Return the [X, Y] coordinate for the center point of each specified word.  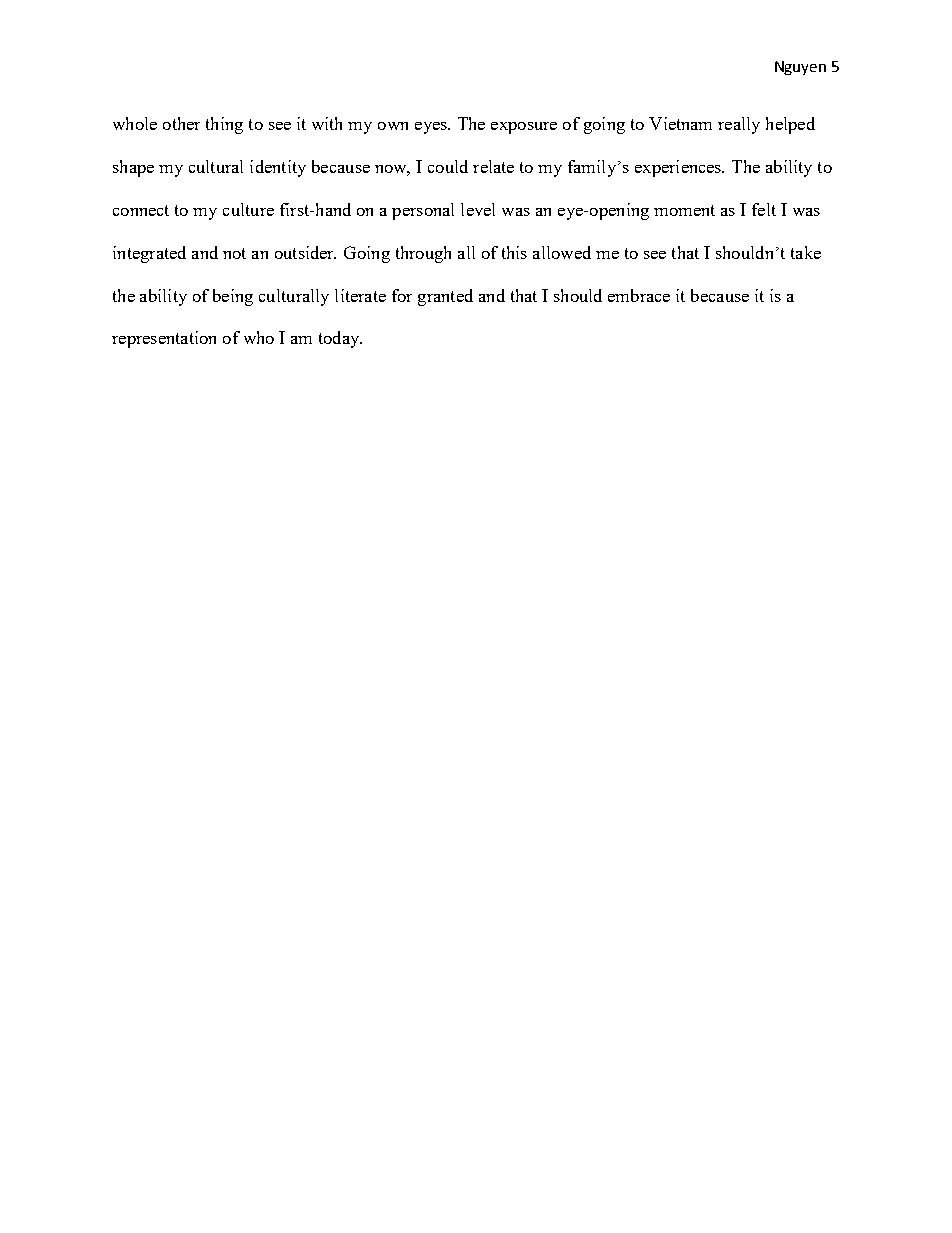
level [478, 209]
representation [164, 339]
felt [764, 209]
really [739, 125]
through [423, 254]
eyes [432, 128]
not [234, 253]
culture [248, 209]
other [181, 123]
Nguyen [800, 68]
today [340, 339]
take [806, 252]
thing [224, 125]
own [393, 126]
